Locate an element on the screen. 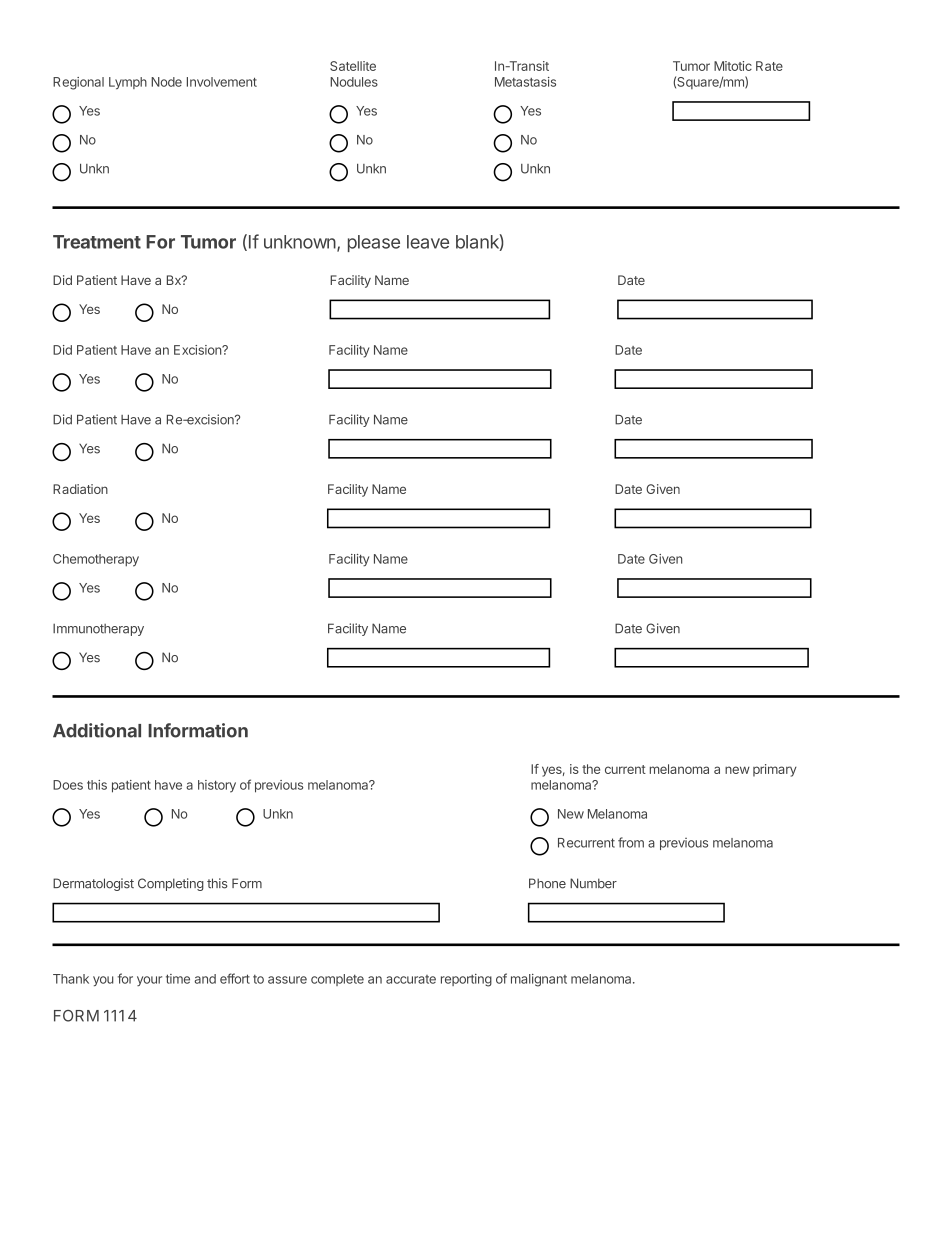 The width and height of the screenshot is (952, 1233). Chemotherapy is located at coordinates (96, 560).
